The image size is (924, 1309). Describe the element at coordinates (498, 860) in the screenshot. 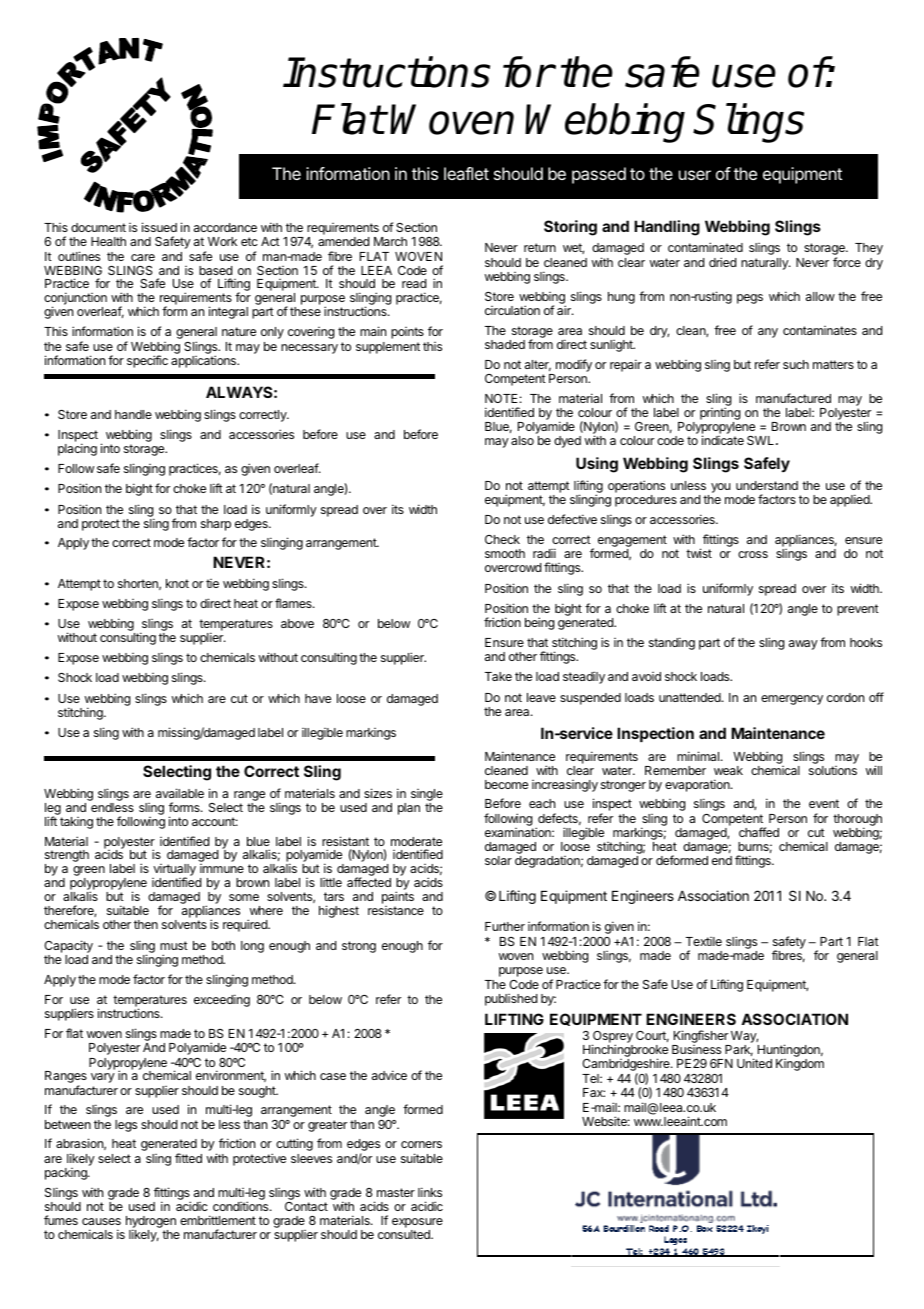

I see `solar` at that location.
